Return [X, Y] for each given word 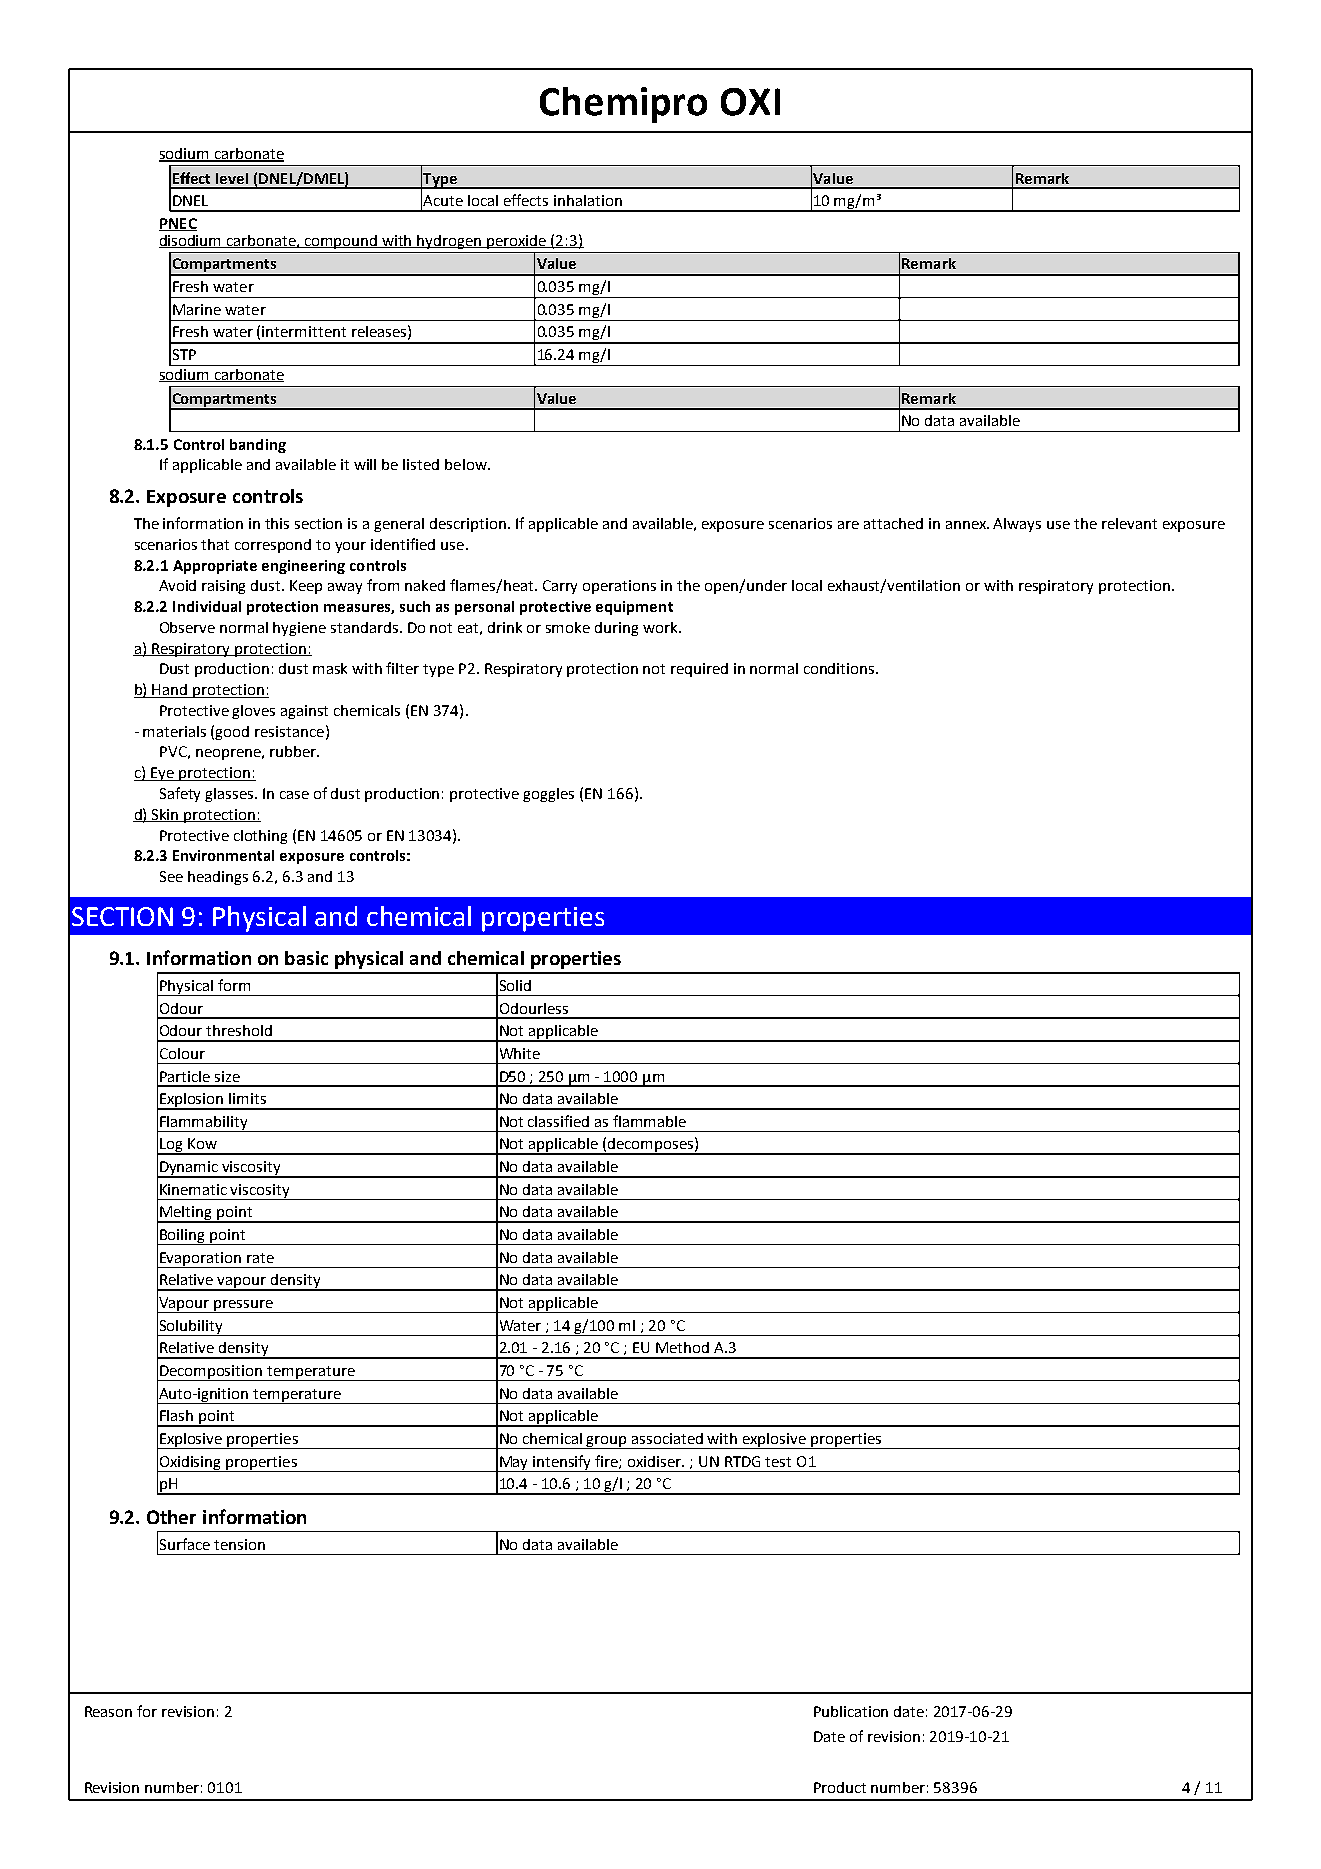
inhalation [588, 200]
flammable [649, 1121]
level [232, 178]
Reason [108, 1711]
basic [306, 958]
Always [1017, 525]
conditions [840, 668]
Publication [851, 1711]
